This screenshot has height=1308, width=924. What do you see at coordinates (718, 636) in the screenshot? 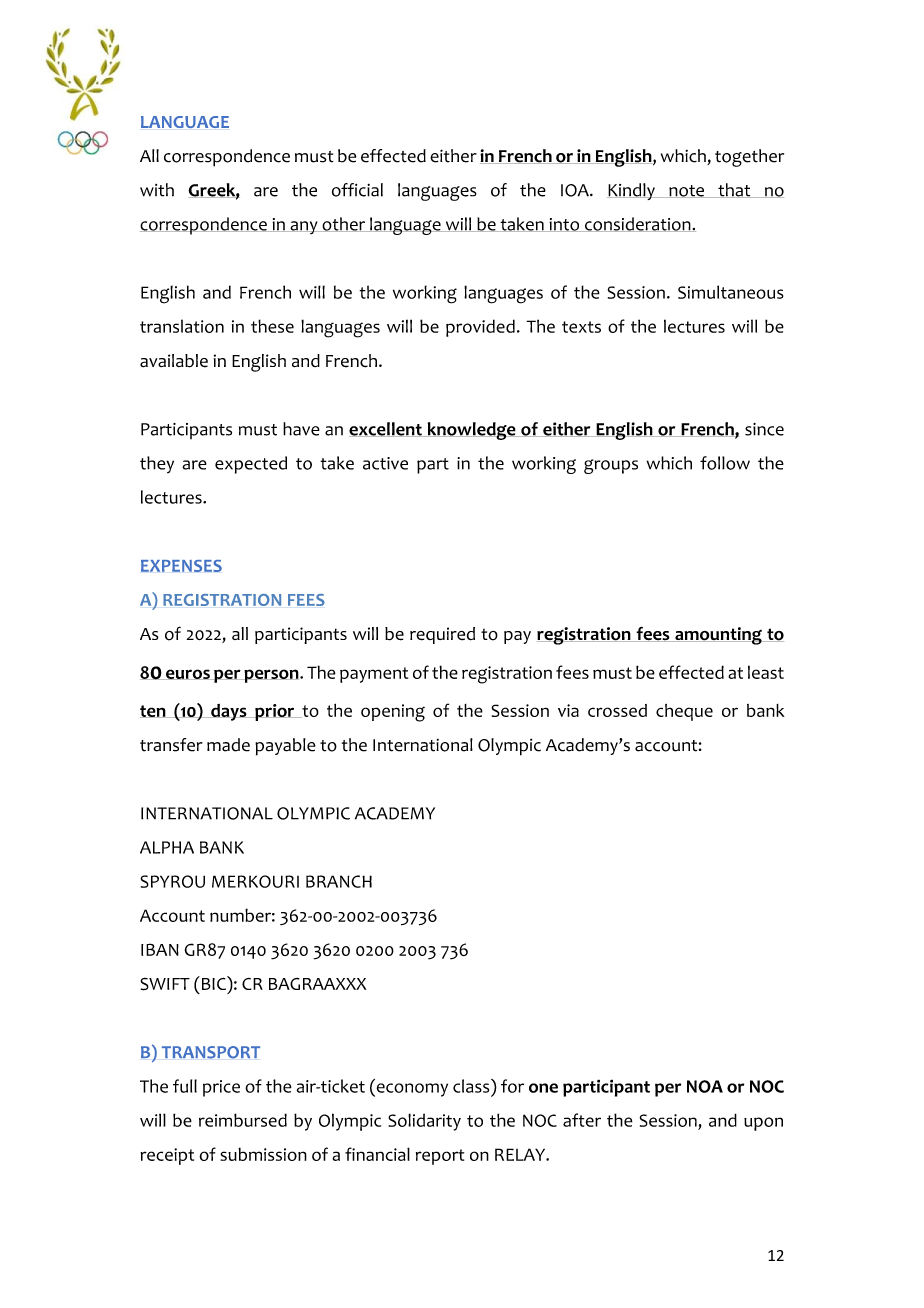
I see `amounting` at bounding box center [718, 636].
